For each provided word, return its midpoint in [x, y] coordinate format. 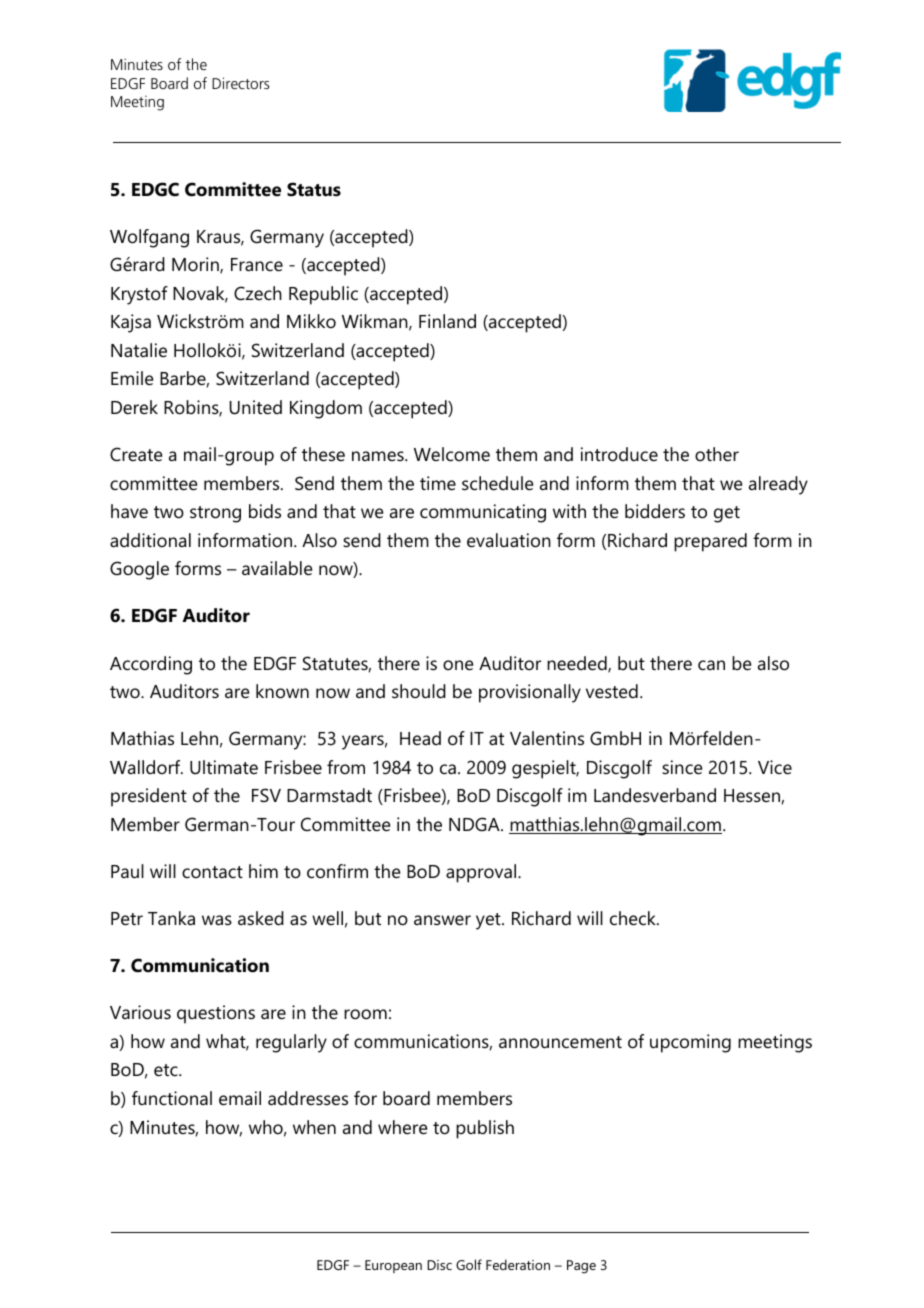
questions [216, 1014]
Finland [447, 321]
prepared [710, 542]
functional [172, 1098]
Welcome [452, 454]
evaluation [509, 540]
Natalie [139, 350]
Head [420, 738]
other [717, 454]
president [149, 797]
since [682, 767]
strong [215, 514]
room [365, 1014]
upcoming [690, 1043]
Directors [240, 83]
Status [314, 189]
